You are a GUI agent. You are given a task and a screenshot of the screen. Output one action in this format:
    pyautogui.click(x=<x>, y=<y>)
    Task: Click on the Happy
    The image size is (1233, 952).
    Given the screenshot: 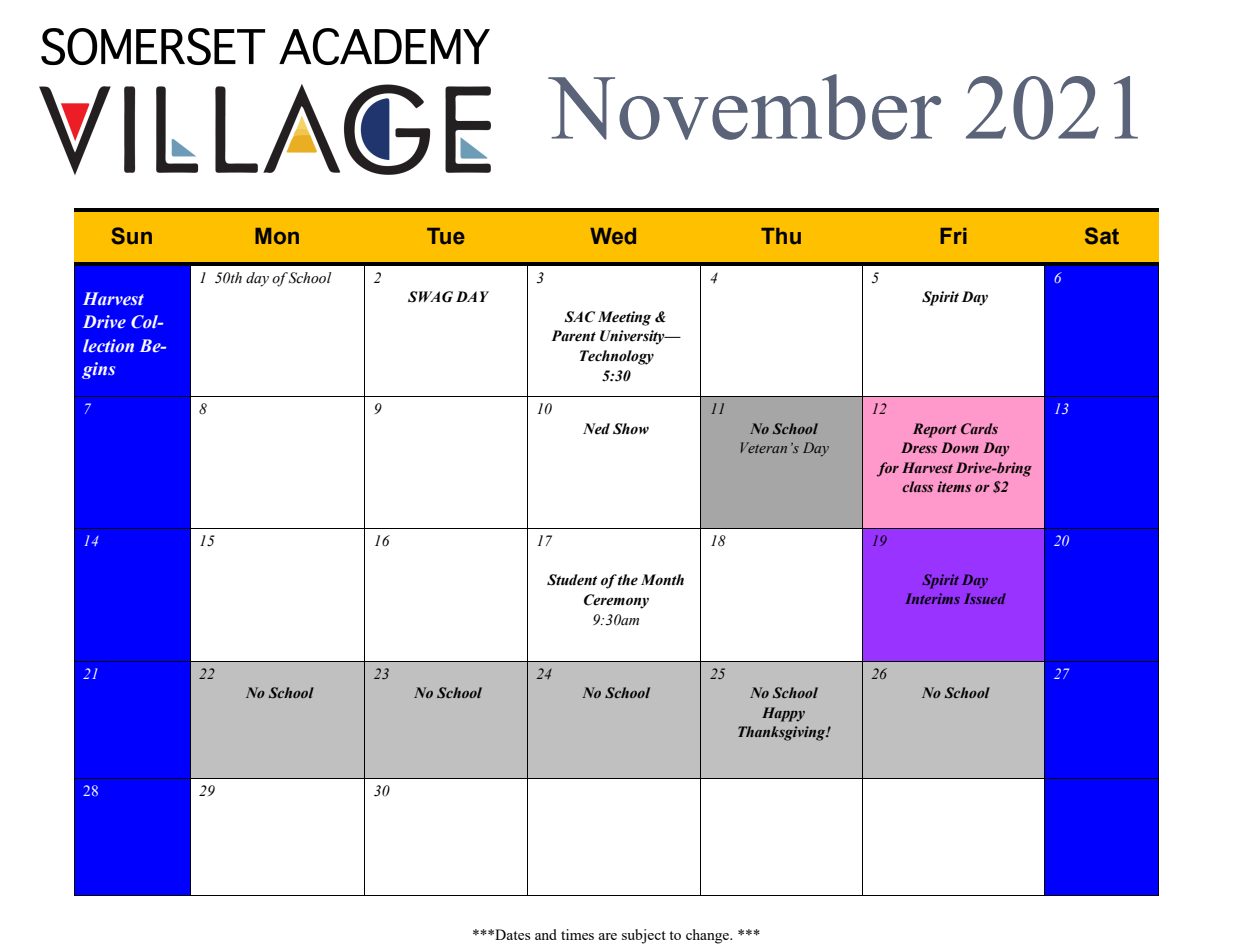 What is the action you would take?
    pyautogui.click(x=783, y=714)
